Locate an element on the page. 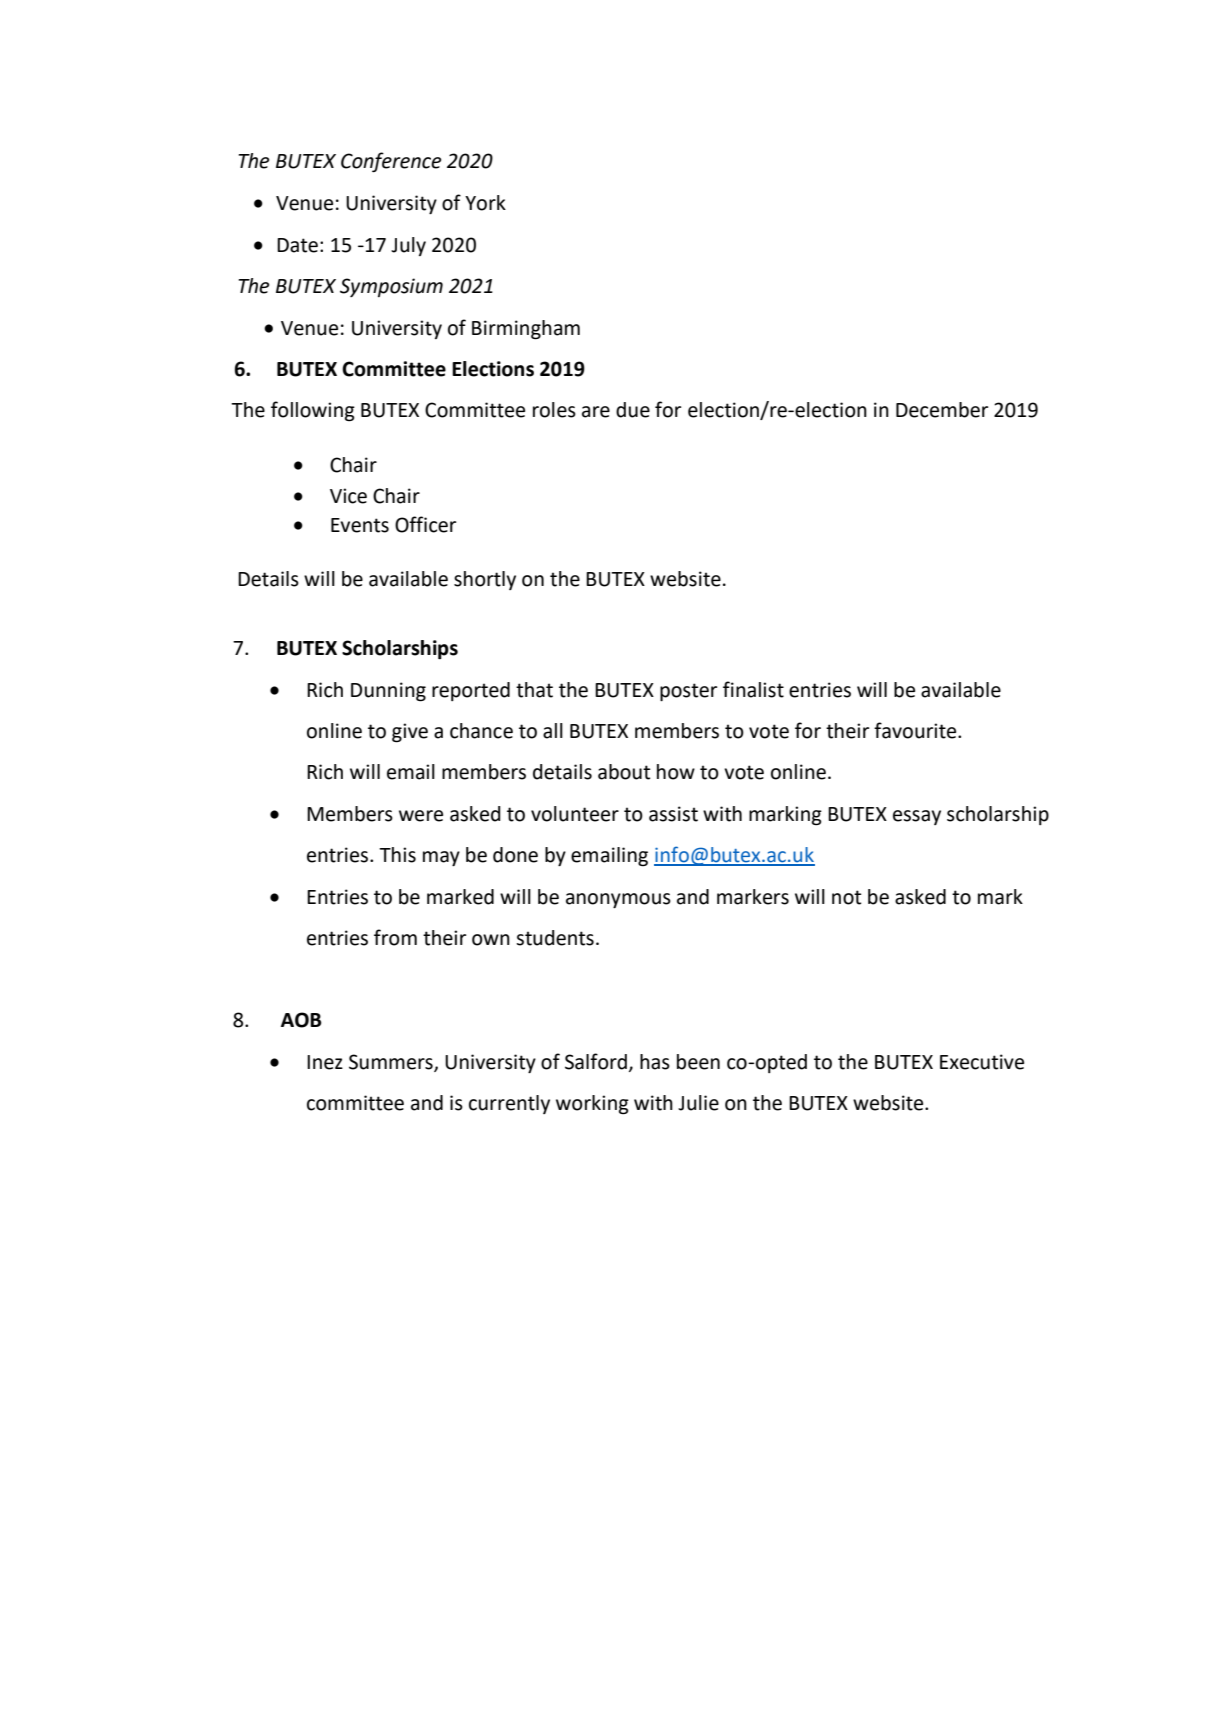 This page has height=1711, width=1210. has is located at coordinates (655, 1062).
